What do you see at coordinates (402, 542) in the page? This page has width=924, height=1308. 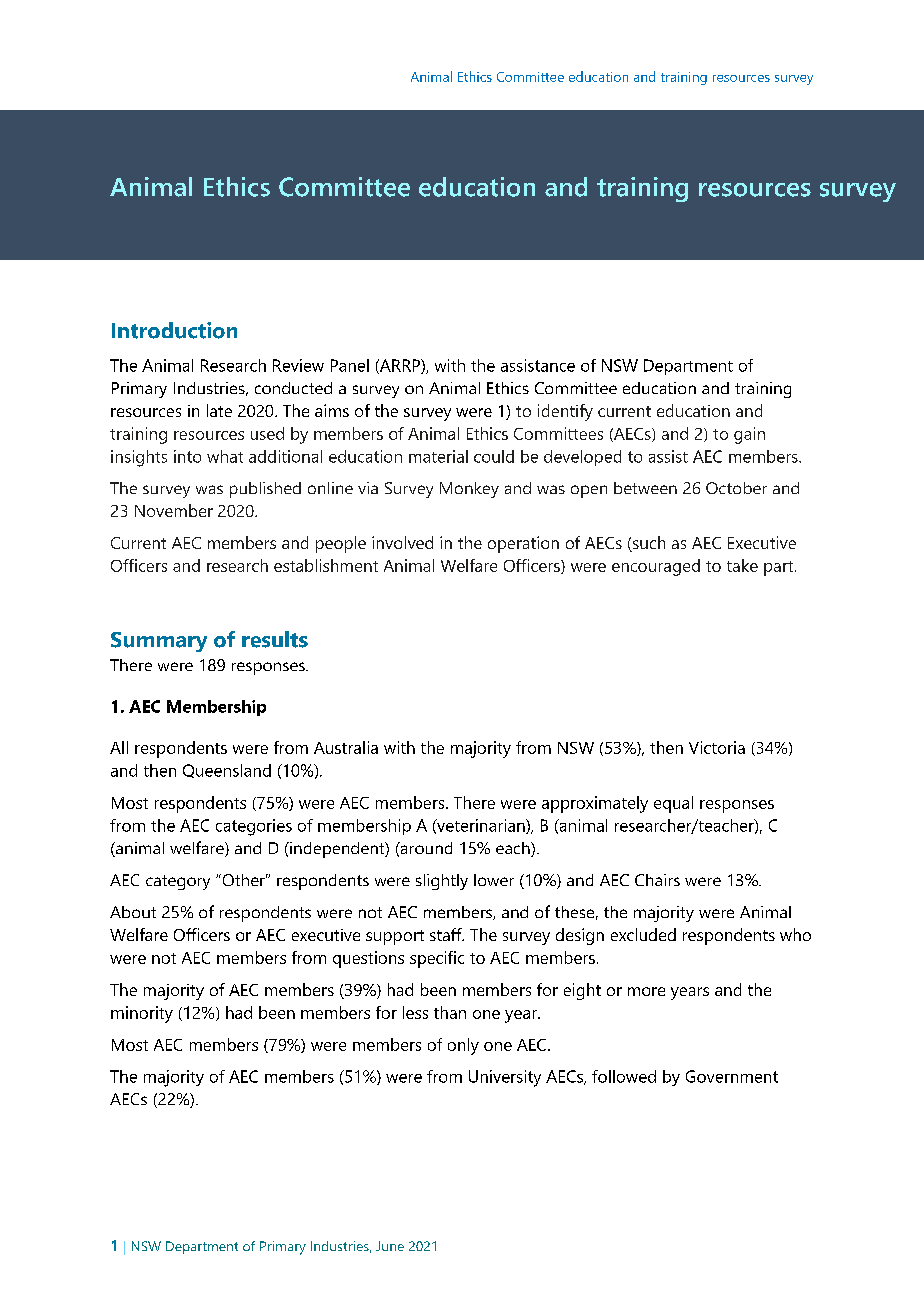 I see `involved` at bounding box center [402, 542].
